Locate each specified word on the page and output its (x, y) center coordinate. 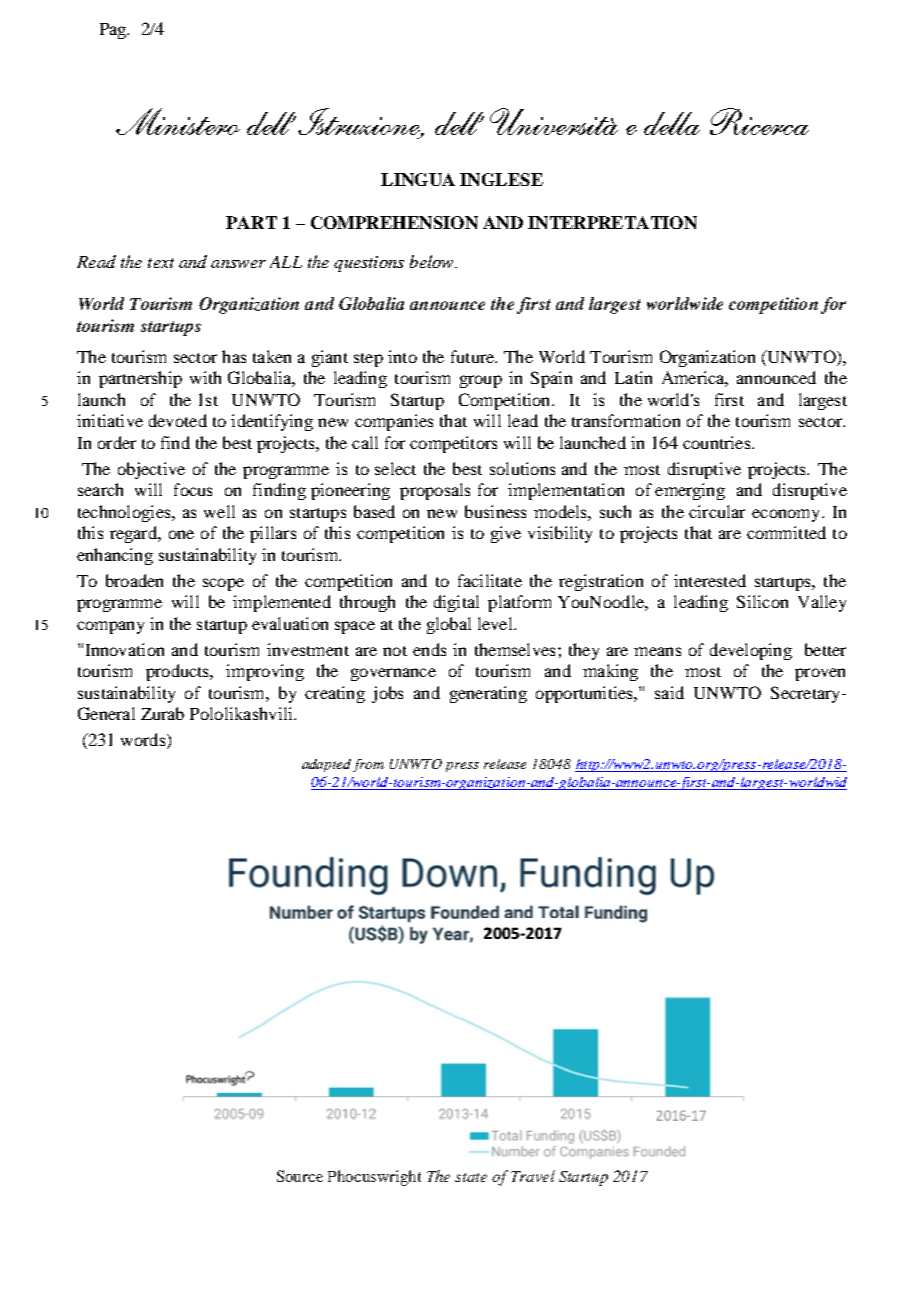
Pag (114, 31)
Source (300, 1176)
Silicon (762, 601)
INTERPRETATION (612, 222)
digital (456, 603)
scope (223, 584)
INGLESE (501, 179)
